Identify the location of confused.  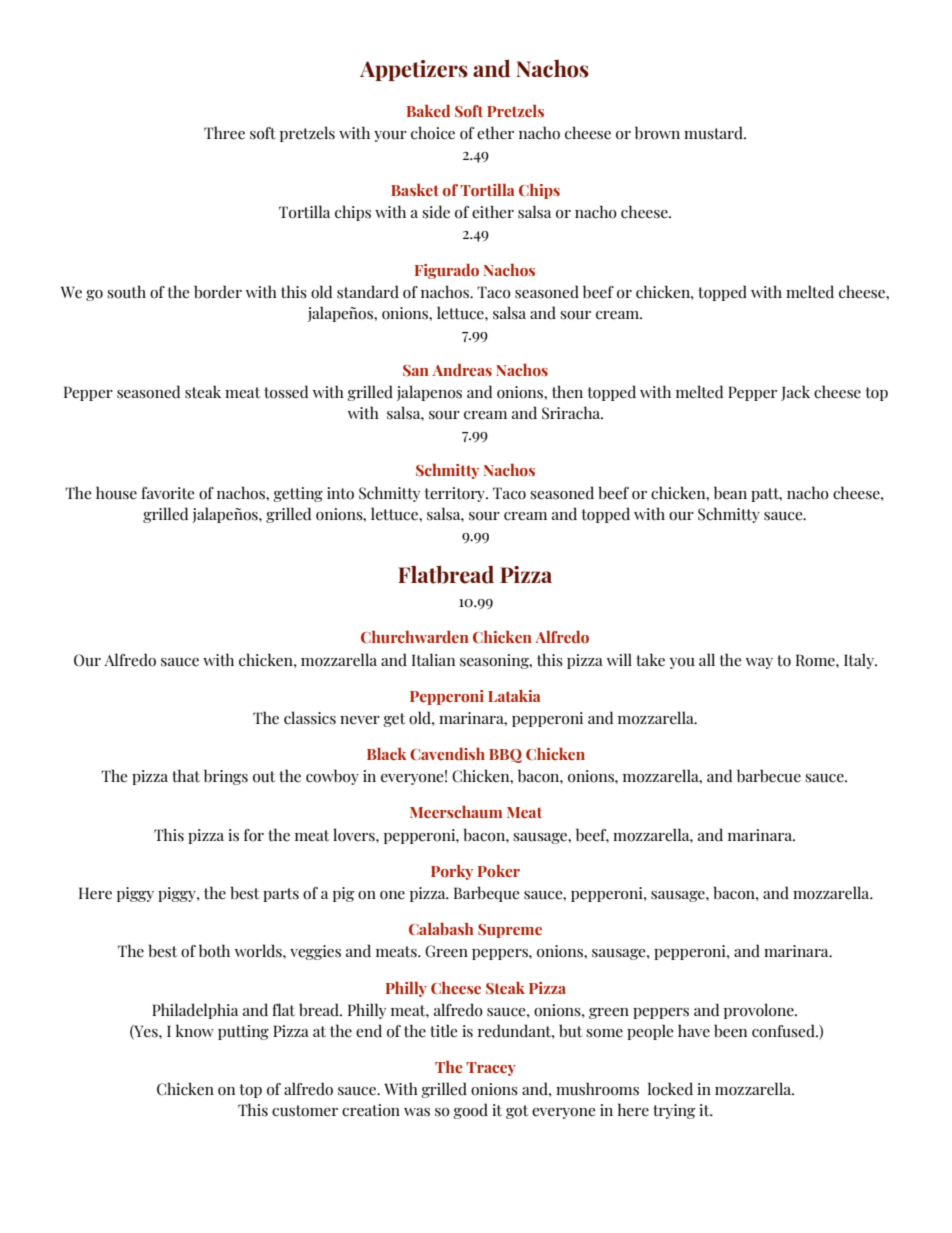
(784, 1031).
